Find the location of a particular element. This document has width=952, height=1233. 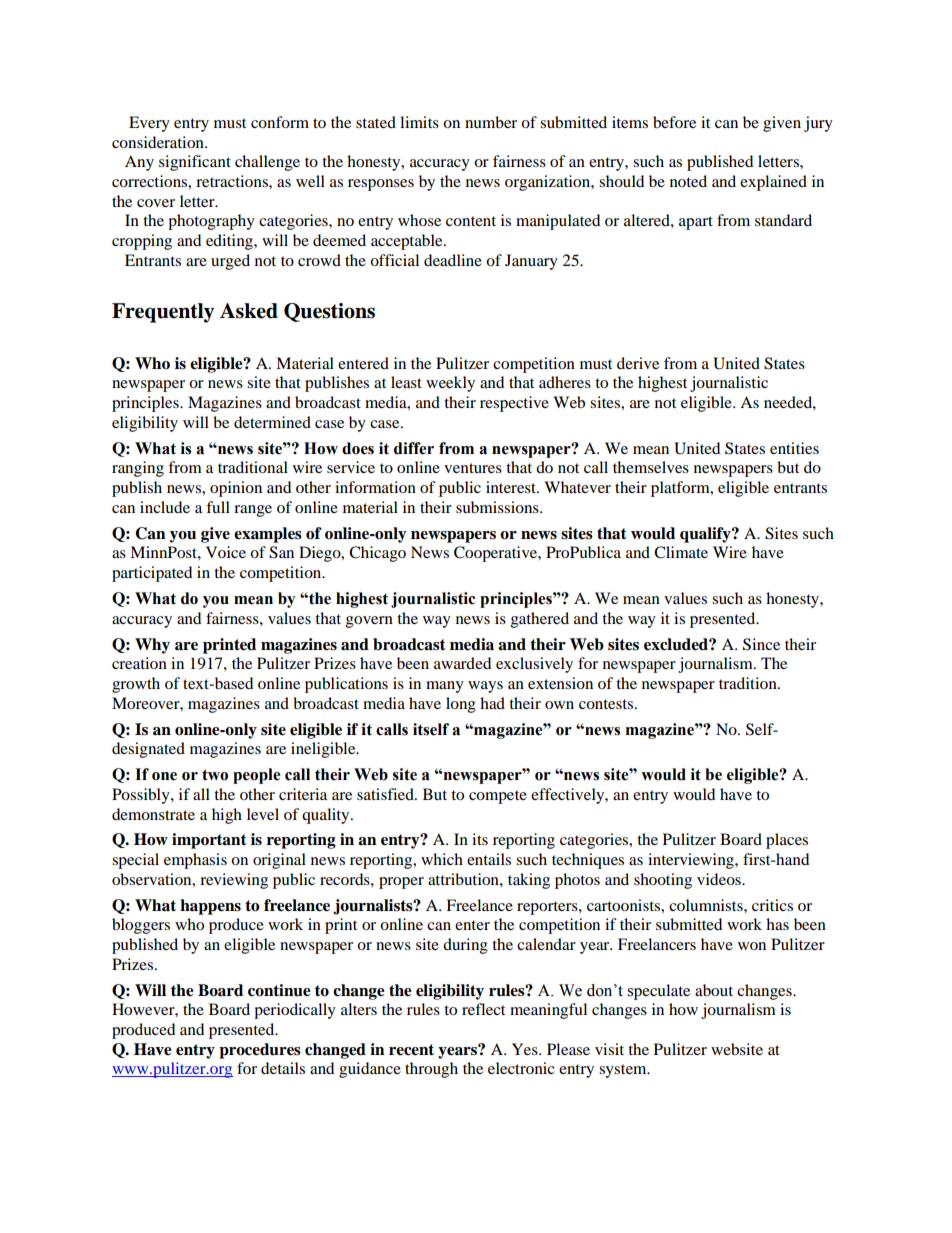

reflect is located at coordinates (483, 1009).
